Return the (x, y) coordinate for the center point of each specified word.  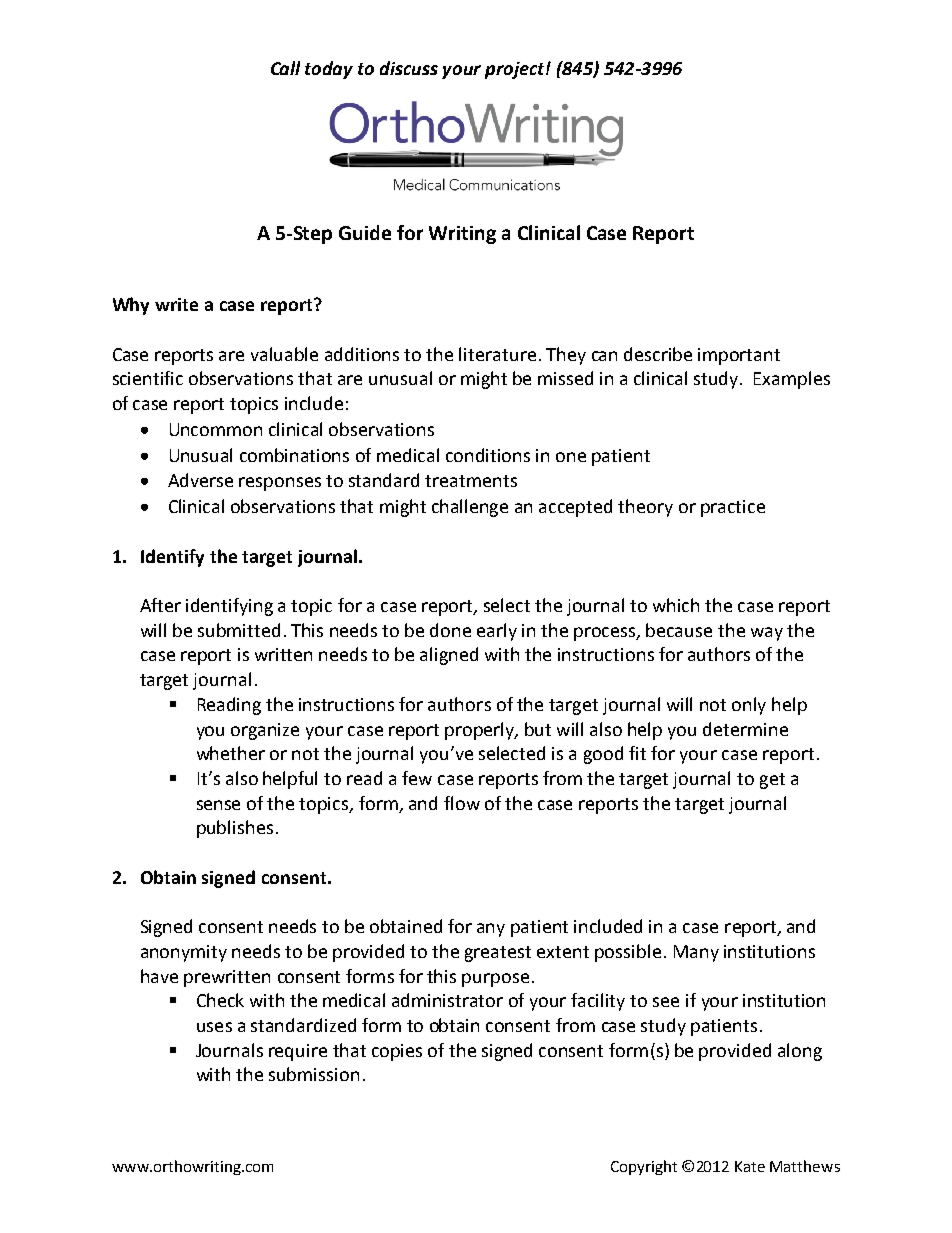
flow (462, 803)
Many (696, 953)
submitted (239, 630)
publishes (235, 829)
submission (314, 1074)
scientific (148, 378)
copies (397, 1052)
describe (658, 354)
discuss (409, 68)
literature (497, 354)
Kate (750, 1166)
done (450, 630)
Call (285, 68)
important (739, 356)
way (767, 634)
